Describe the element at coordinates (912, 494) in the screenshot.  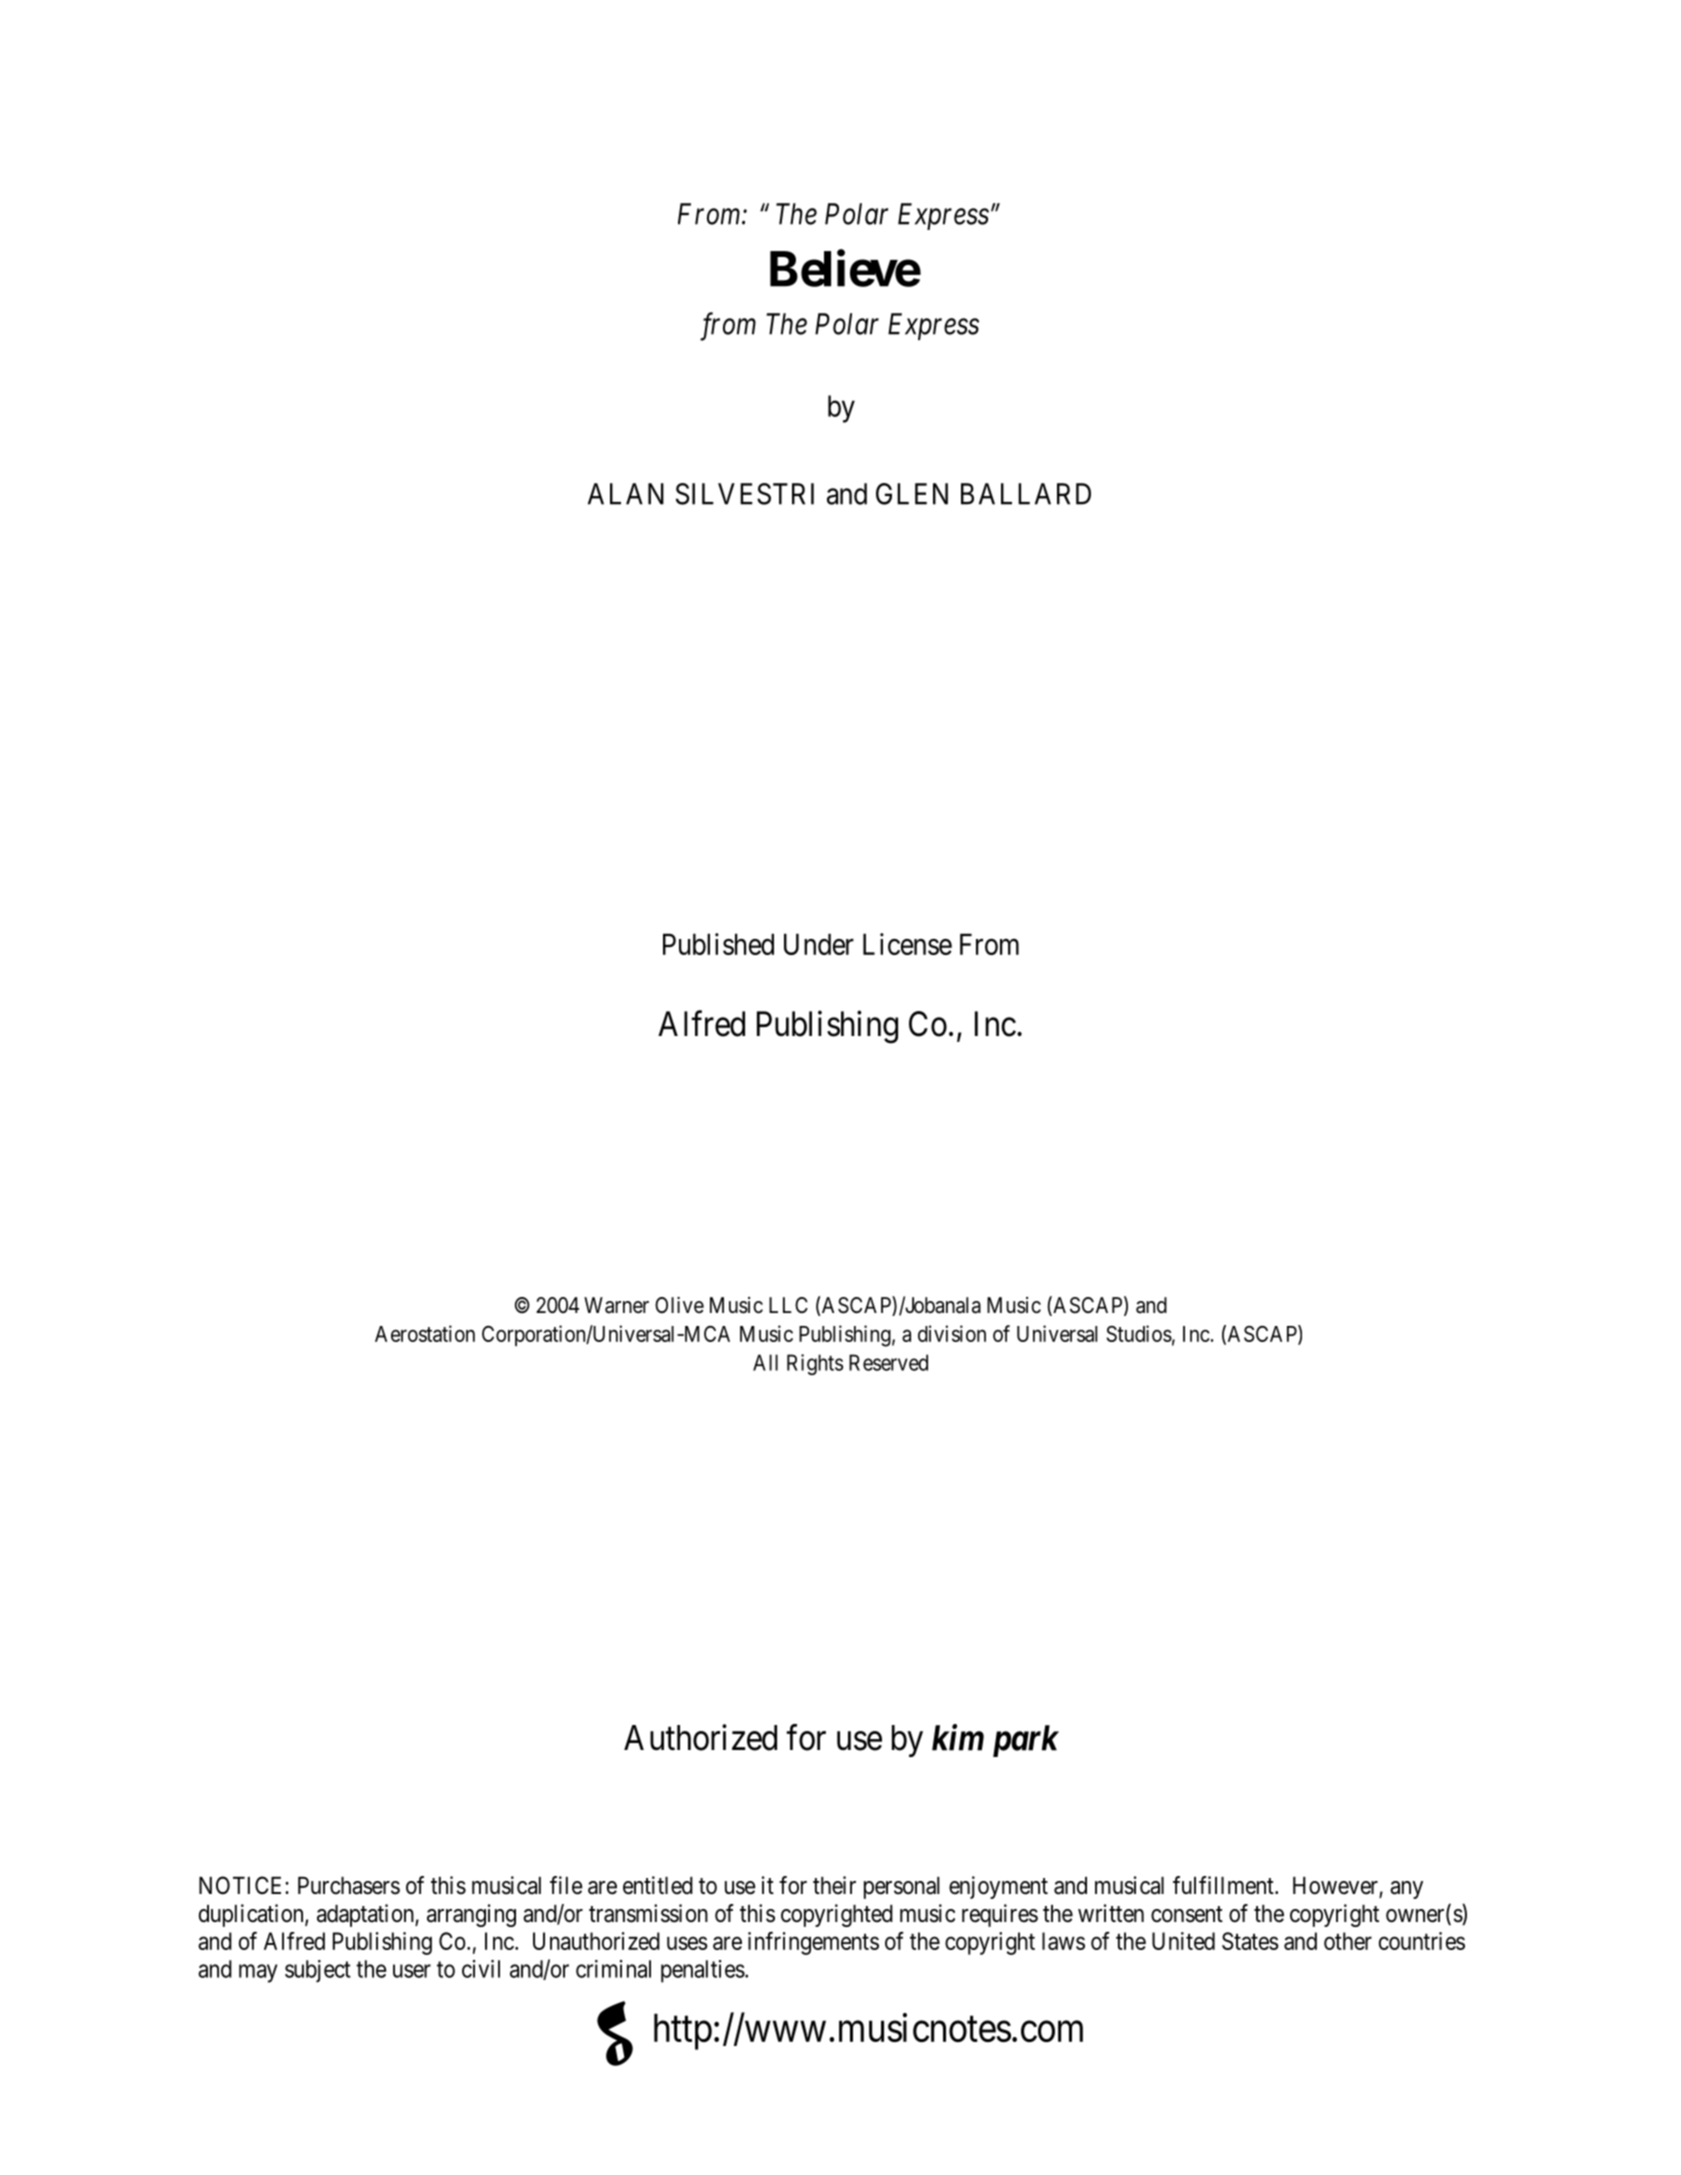
I see `GLEN` at that location.
